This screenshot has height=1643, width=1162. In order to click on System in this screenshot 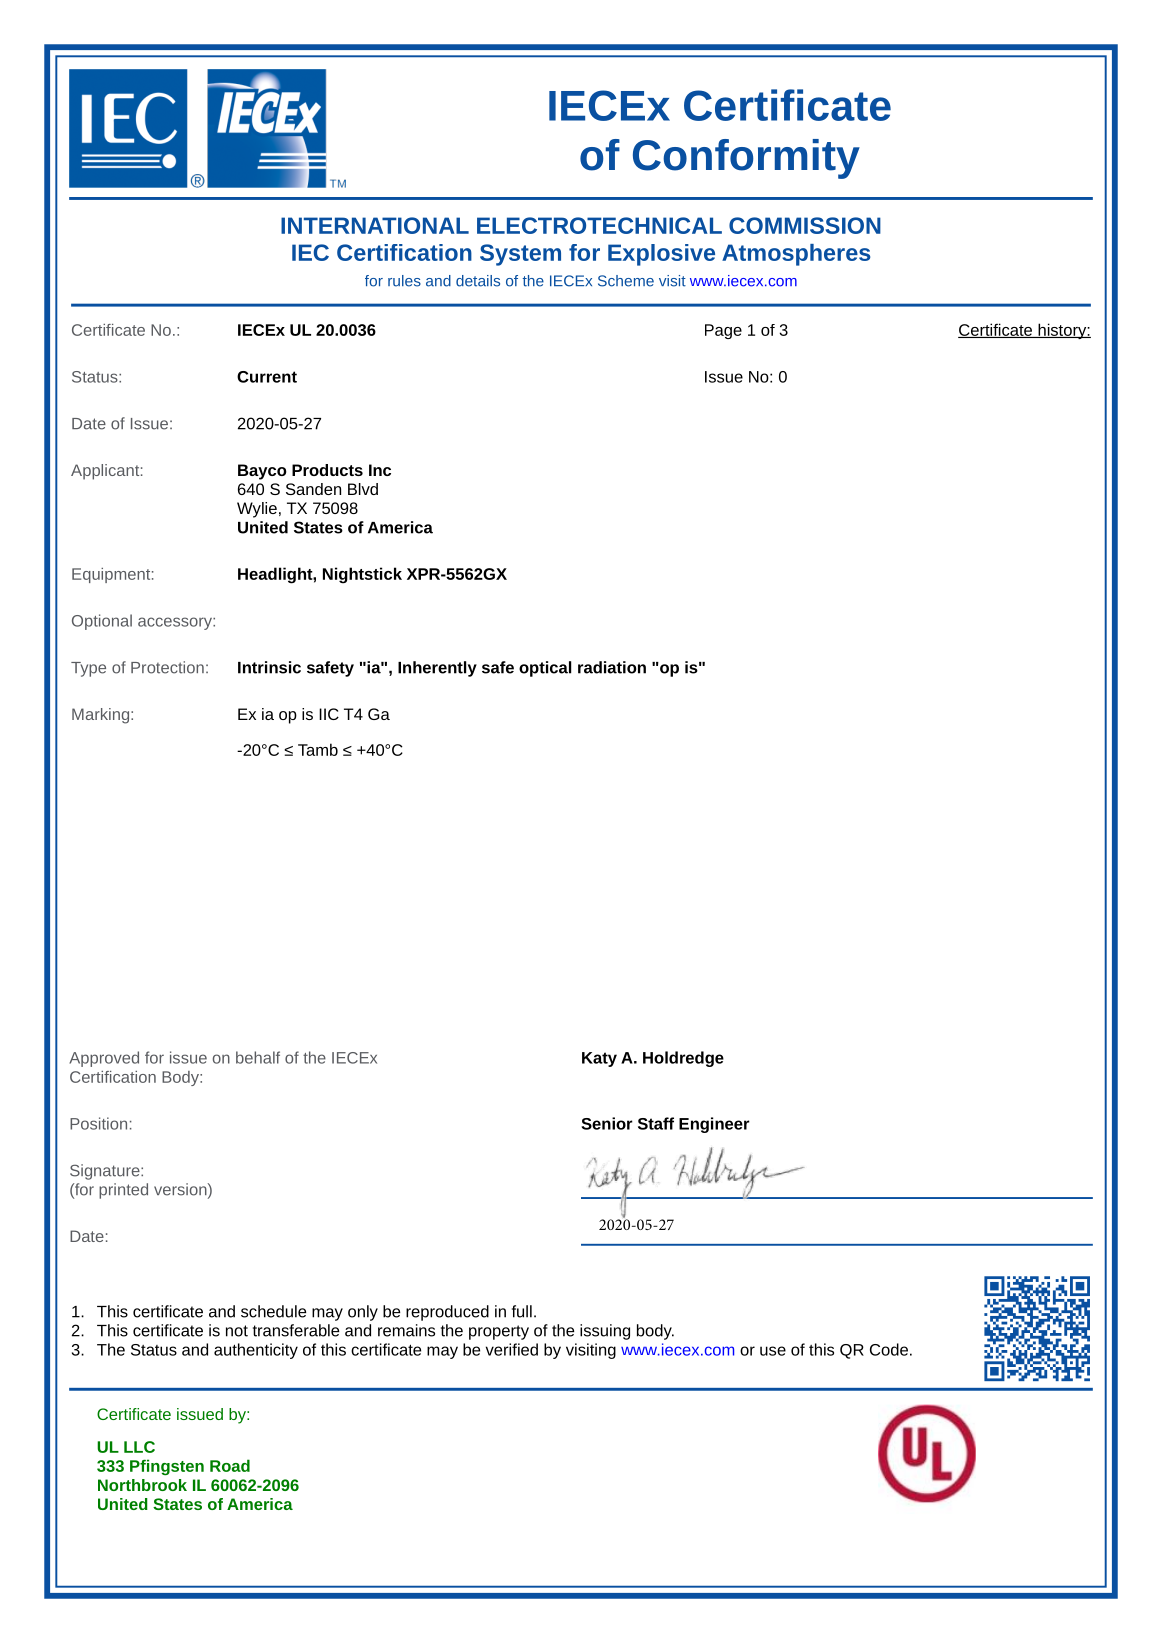, I will do `click(520, 255)`.
